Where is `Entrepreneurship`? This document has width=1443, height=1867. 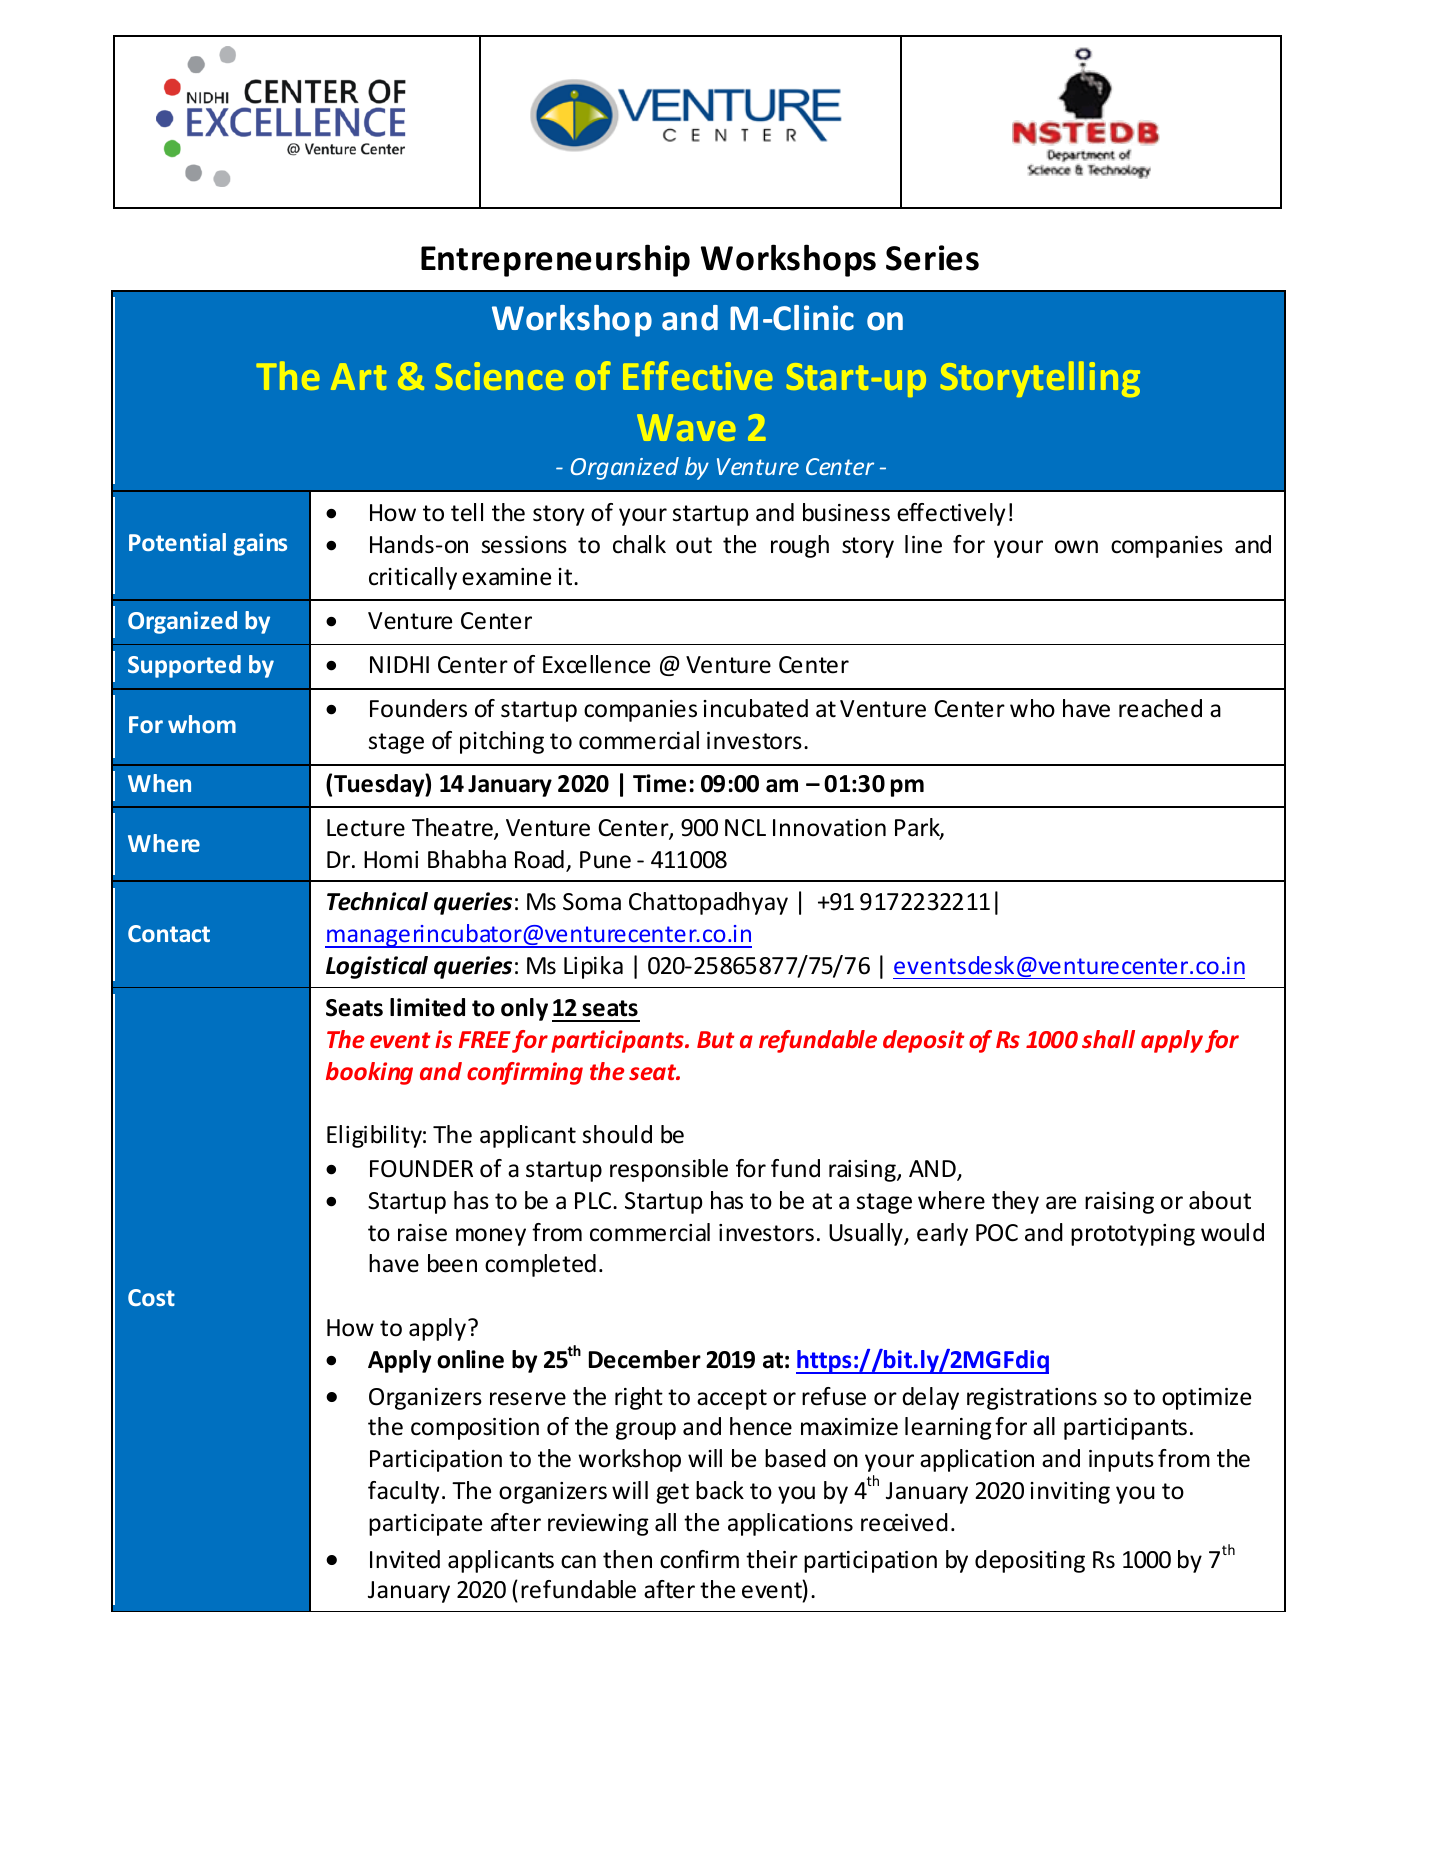 Entrepreneurship is located at coordinates (555, 260).
